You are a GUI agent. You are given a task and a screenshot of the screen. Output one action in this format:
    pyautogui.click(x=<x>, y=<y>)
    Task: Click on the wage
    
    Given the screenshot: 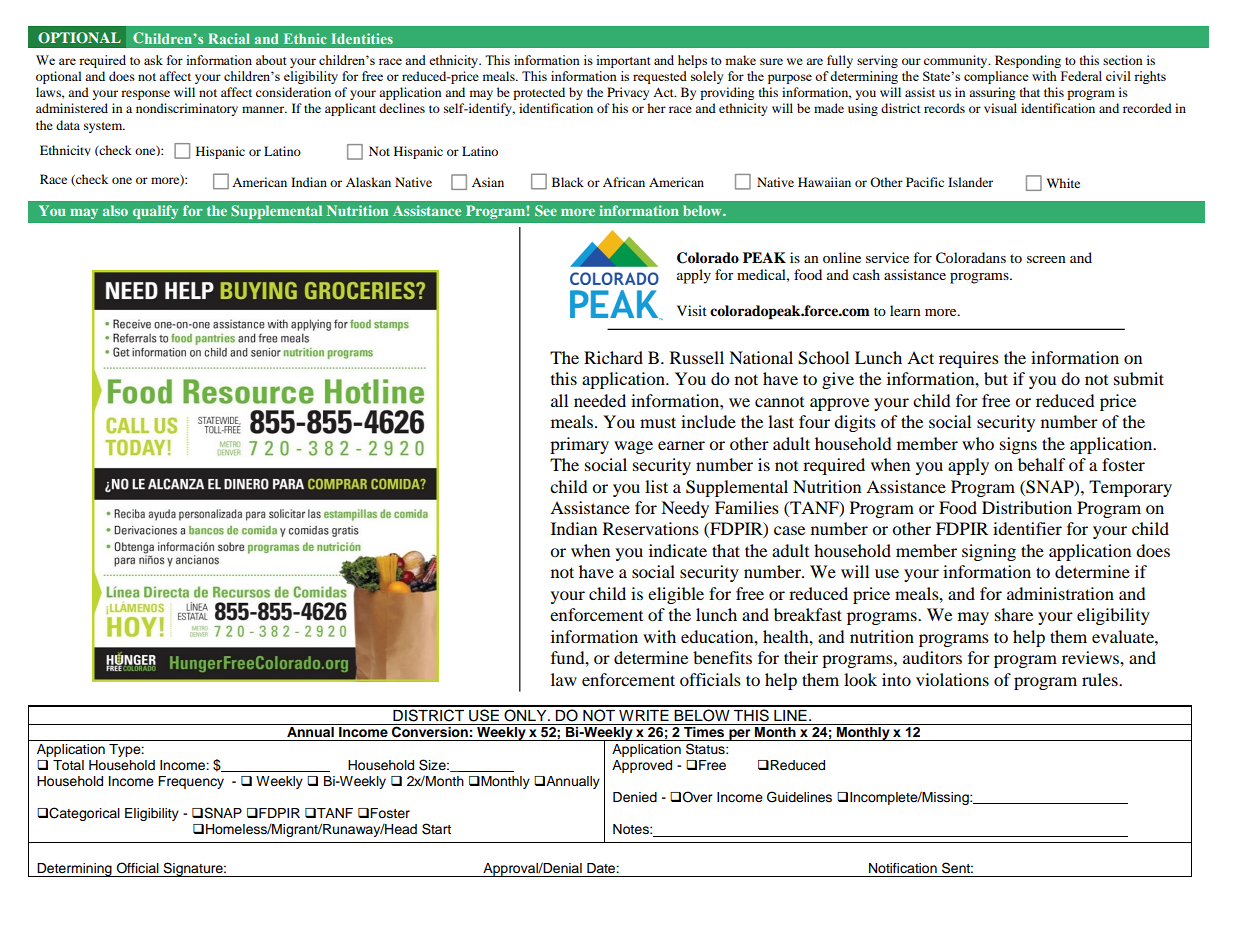 What is the action you would take?
    pyautogui.click(x=633, y=447)
